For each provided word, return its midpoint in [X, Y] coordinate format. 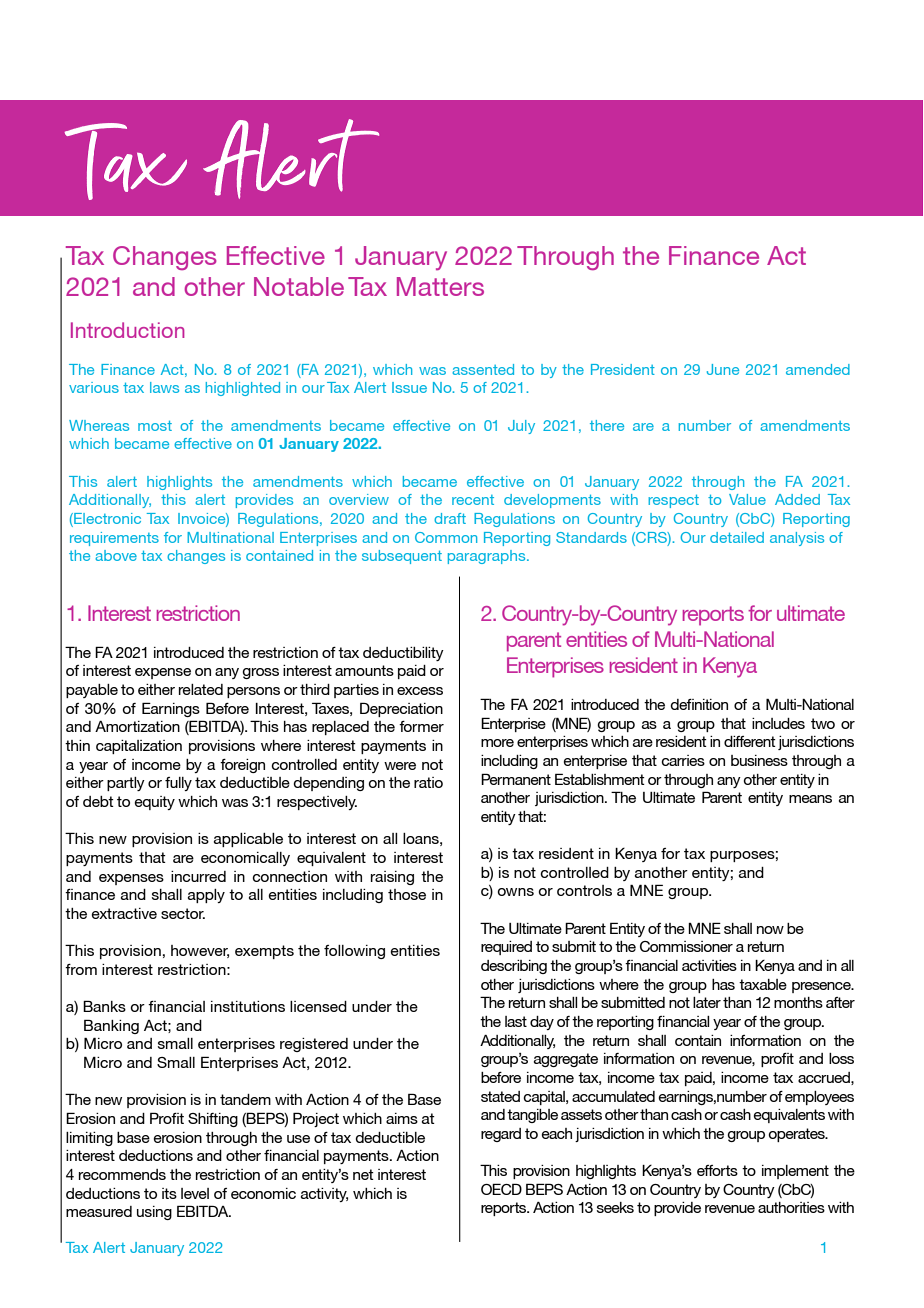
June [723, 369]
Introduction [128, 330]
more [497, 743]
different [750, 741]
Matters [440, 286]
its [169, 1193]
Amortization [137, 726]
